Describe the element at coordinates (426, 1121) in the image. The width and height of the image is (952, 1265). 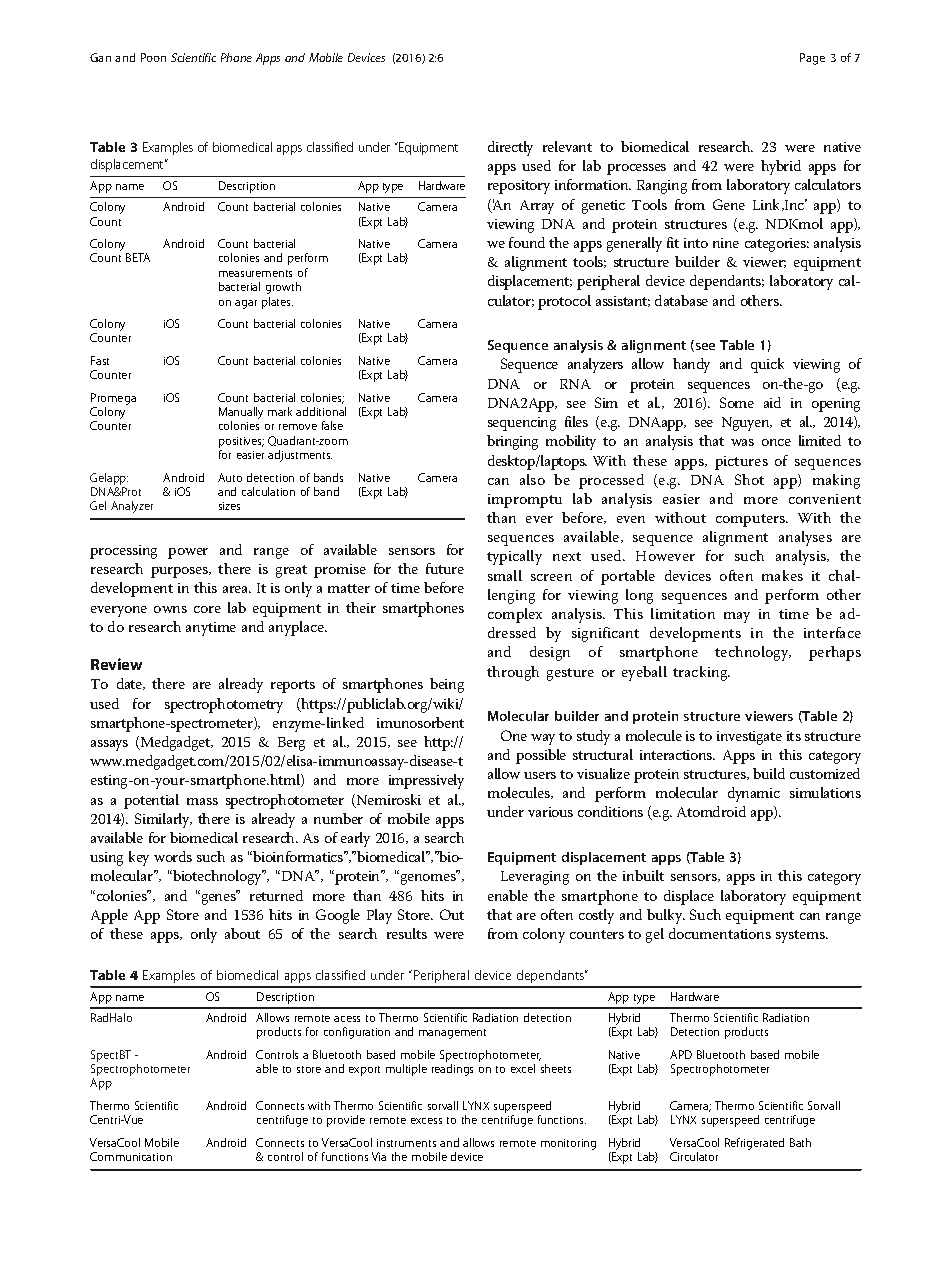
I see `excess` at that location.
